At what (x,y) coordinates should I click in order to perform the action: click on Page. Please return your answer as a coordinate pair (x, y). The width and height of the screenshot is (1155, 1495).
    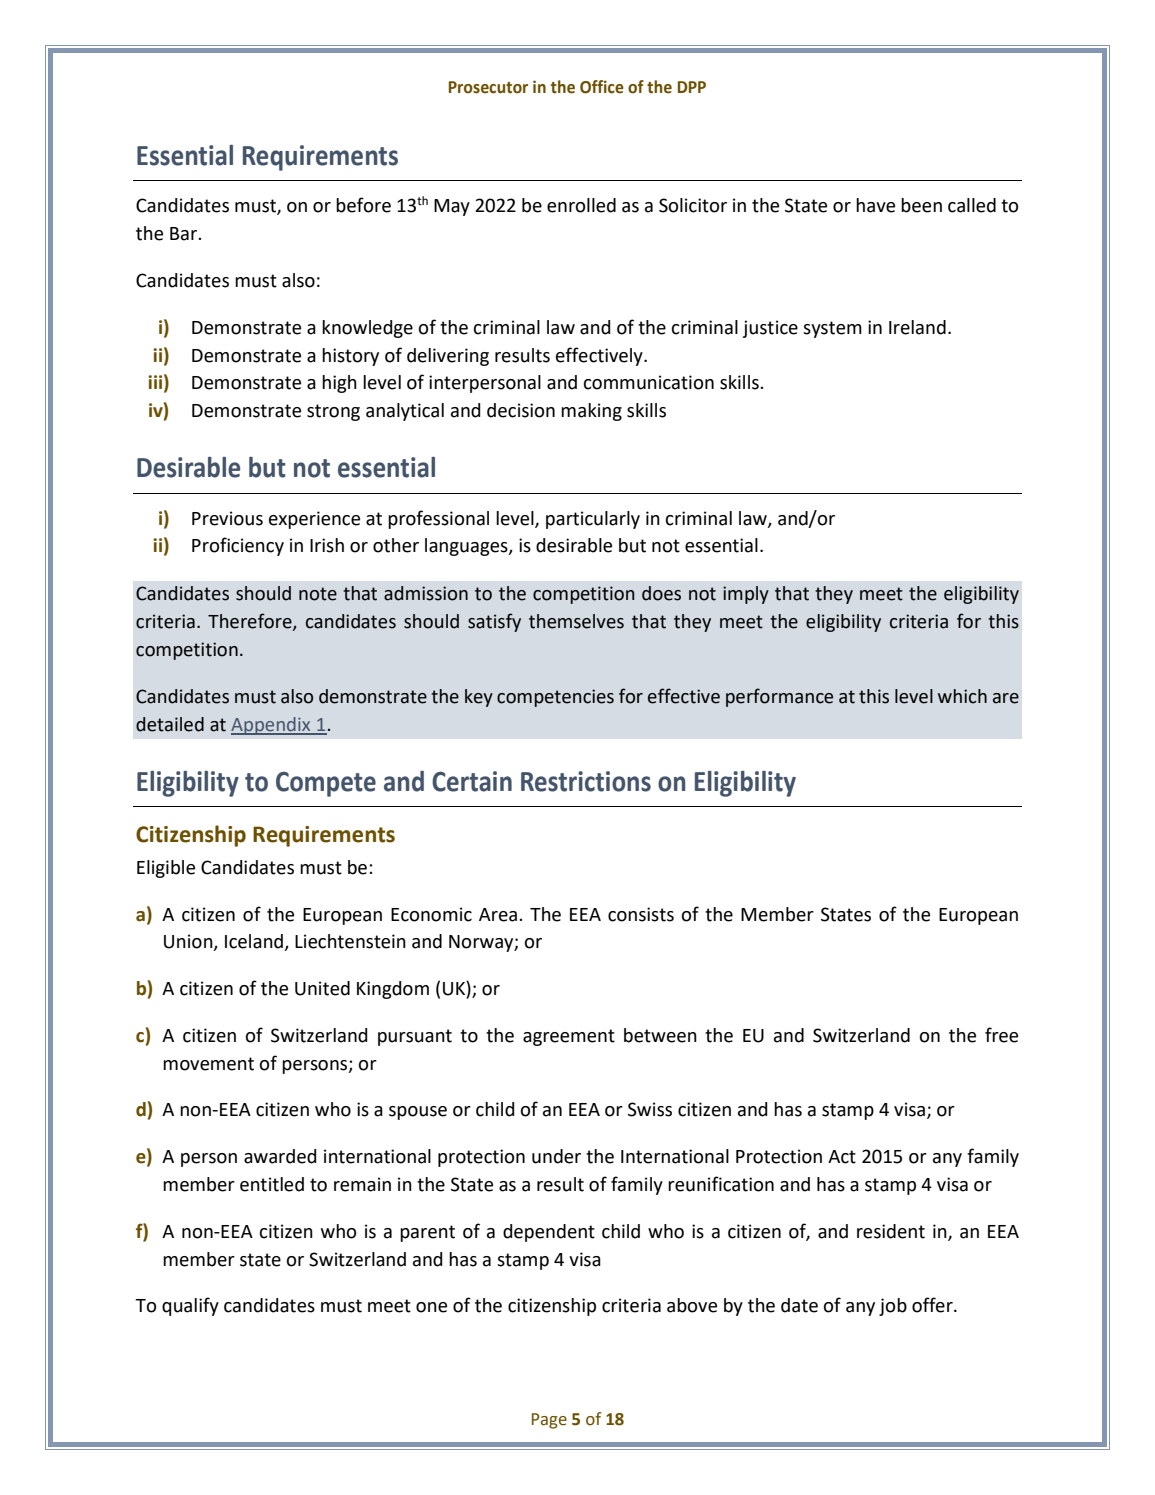
    Looking at the image, I should click on (549, 1421).
